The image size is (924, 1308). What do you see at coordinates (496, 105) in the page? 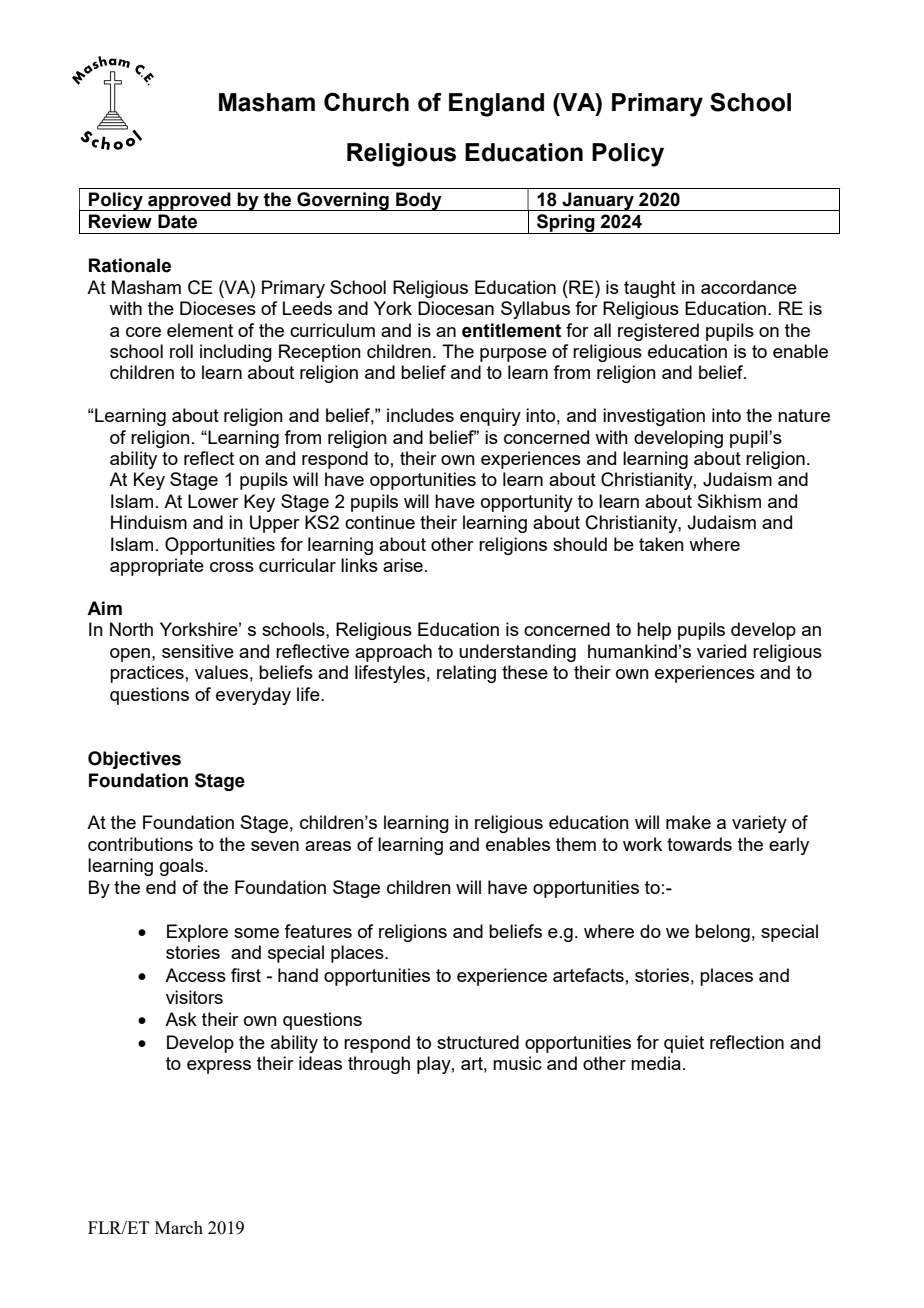
I see `England` at bounding box center [496, 105].
